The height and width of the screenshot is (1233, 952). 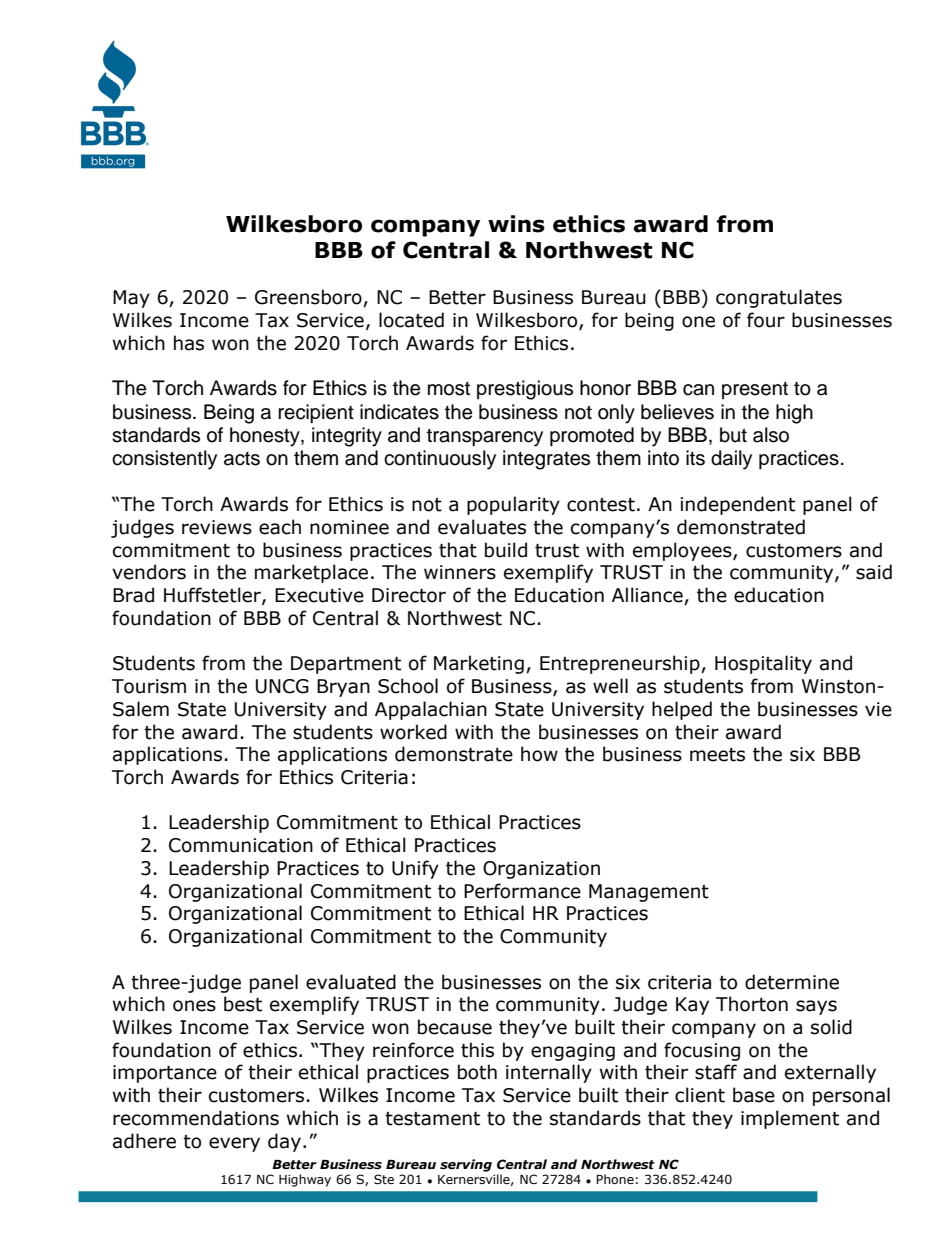 I want to click on Communication, so click(x=241, y=845).
